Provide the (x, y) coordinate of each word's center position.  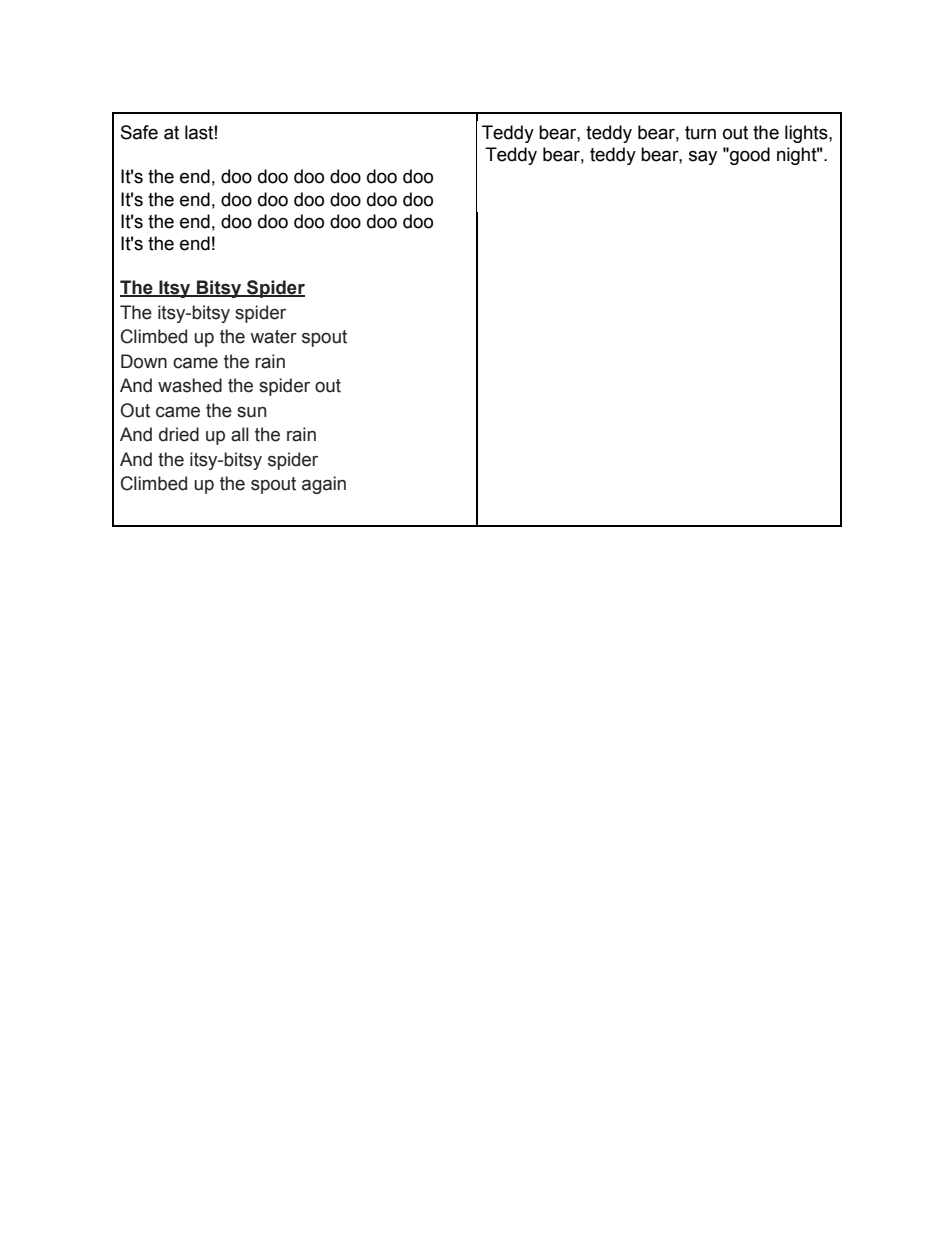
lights (807, 134)
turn (700, 133)
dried (179, 434)
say (703, 157)
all (240, 434)
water (273, 337)
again (324, 485)
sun (251, 412)
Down (144, 361)
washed (190, 385)
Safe (139, 132)
